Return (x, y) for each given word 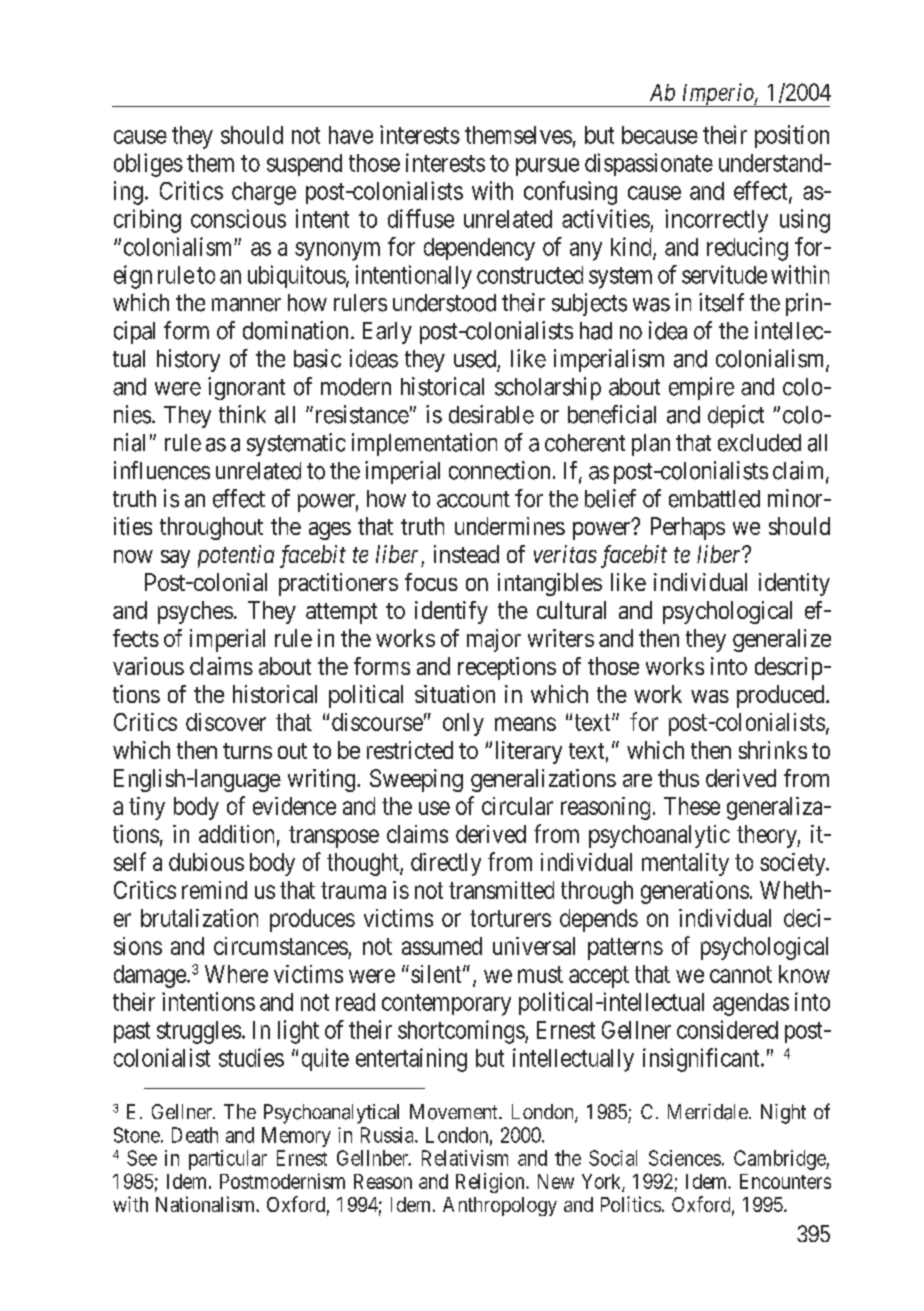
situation (455, 694)
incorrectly (716, 221)
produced (782, 696)
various (148, 666)
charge (264, 193)
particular (228, 1160)
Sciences (685, 1158)
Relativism (465, 1158)
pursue (547, 167)
